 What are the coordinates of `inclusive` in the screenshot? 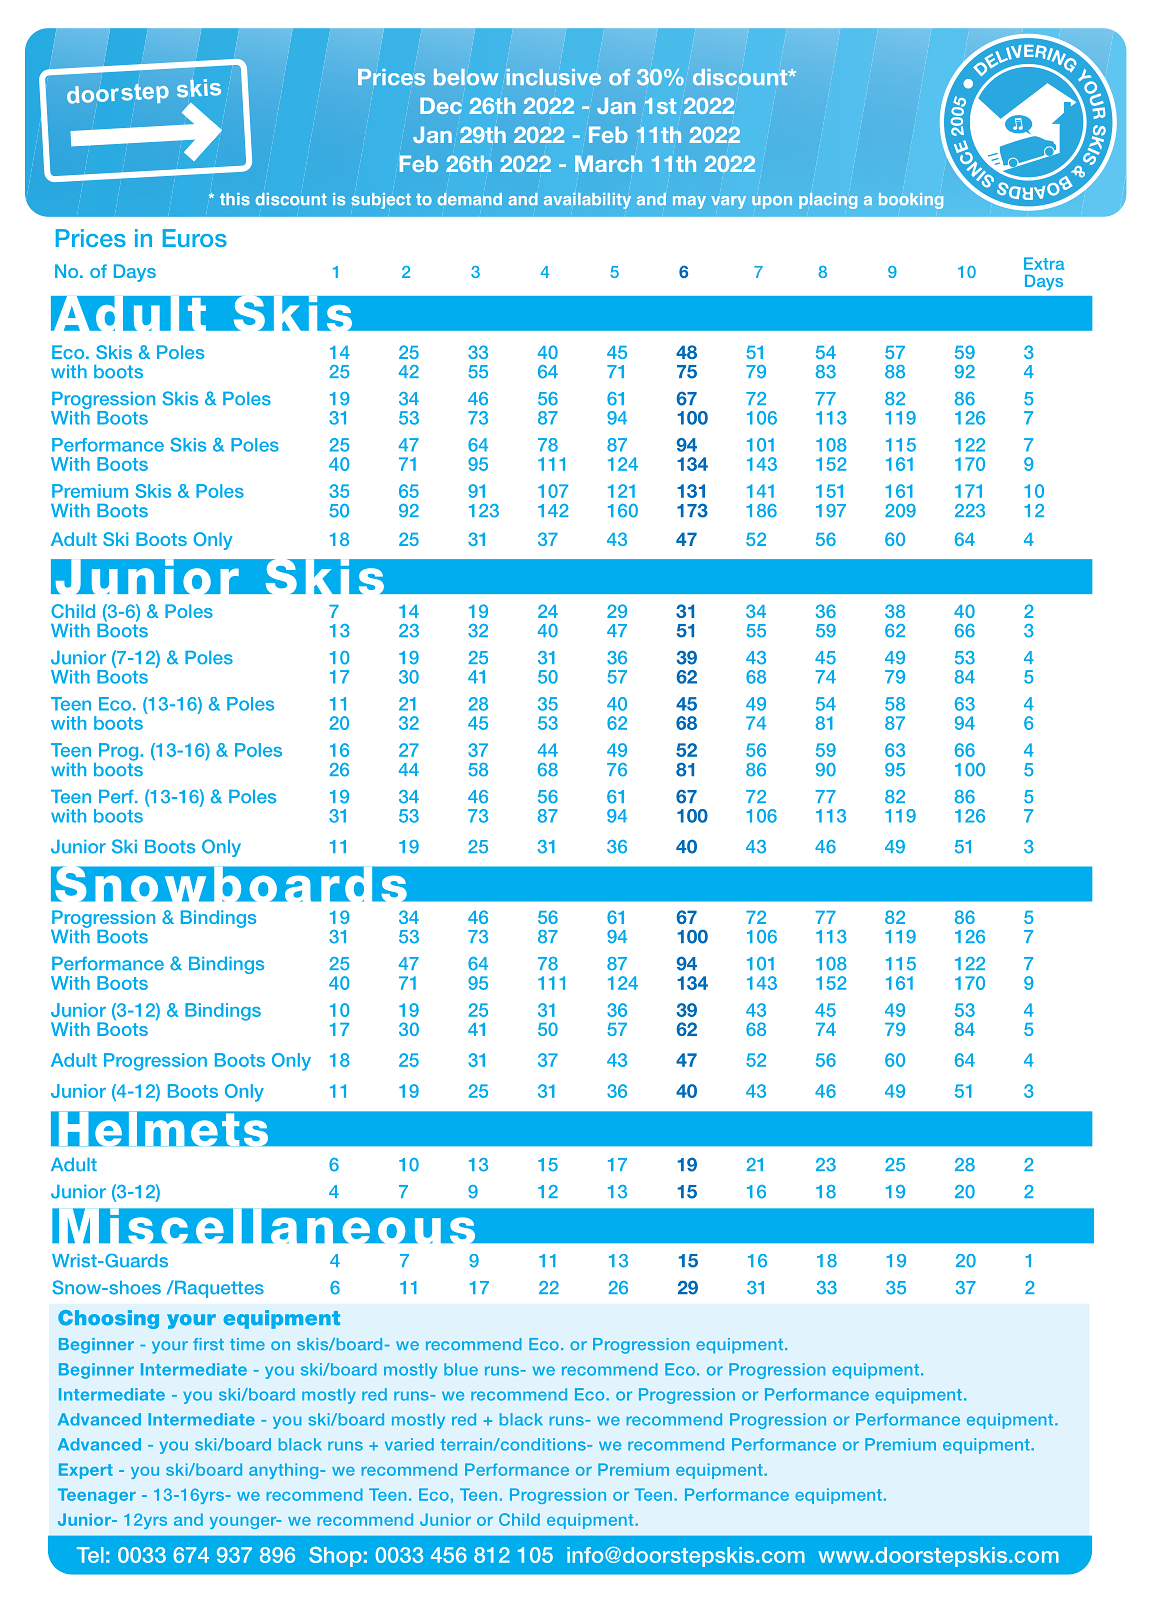 It's located at (554, 77).
